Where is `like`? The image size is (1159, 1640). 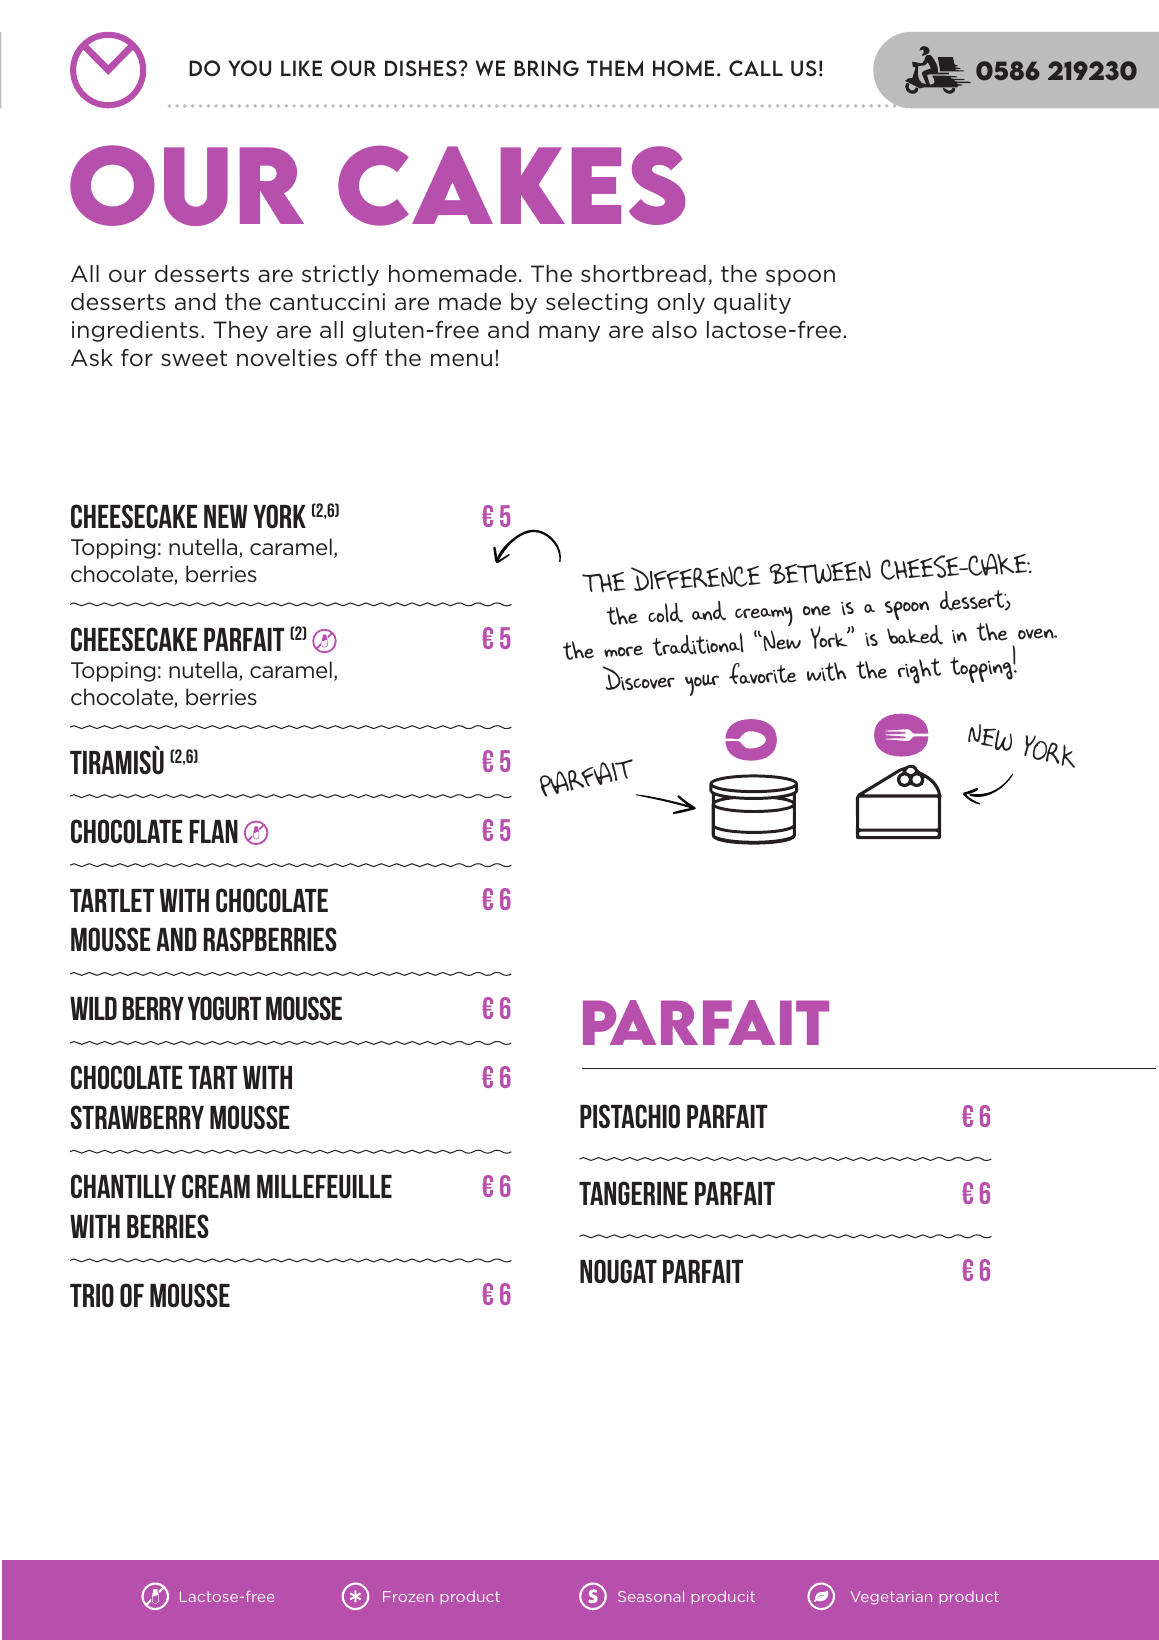 like is located at coordinates (301, 68).
